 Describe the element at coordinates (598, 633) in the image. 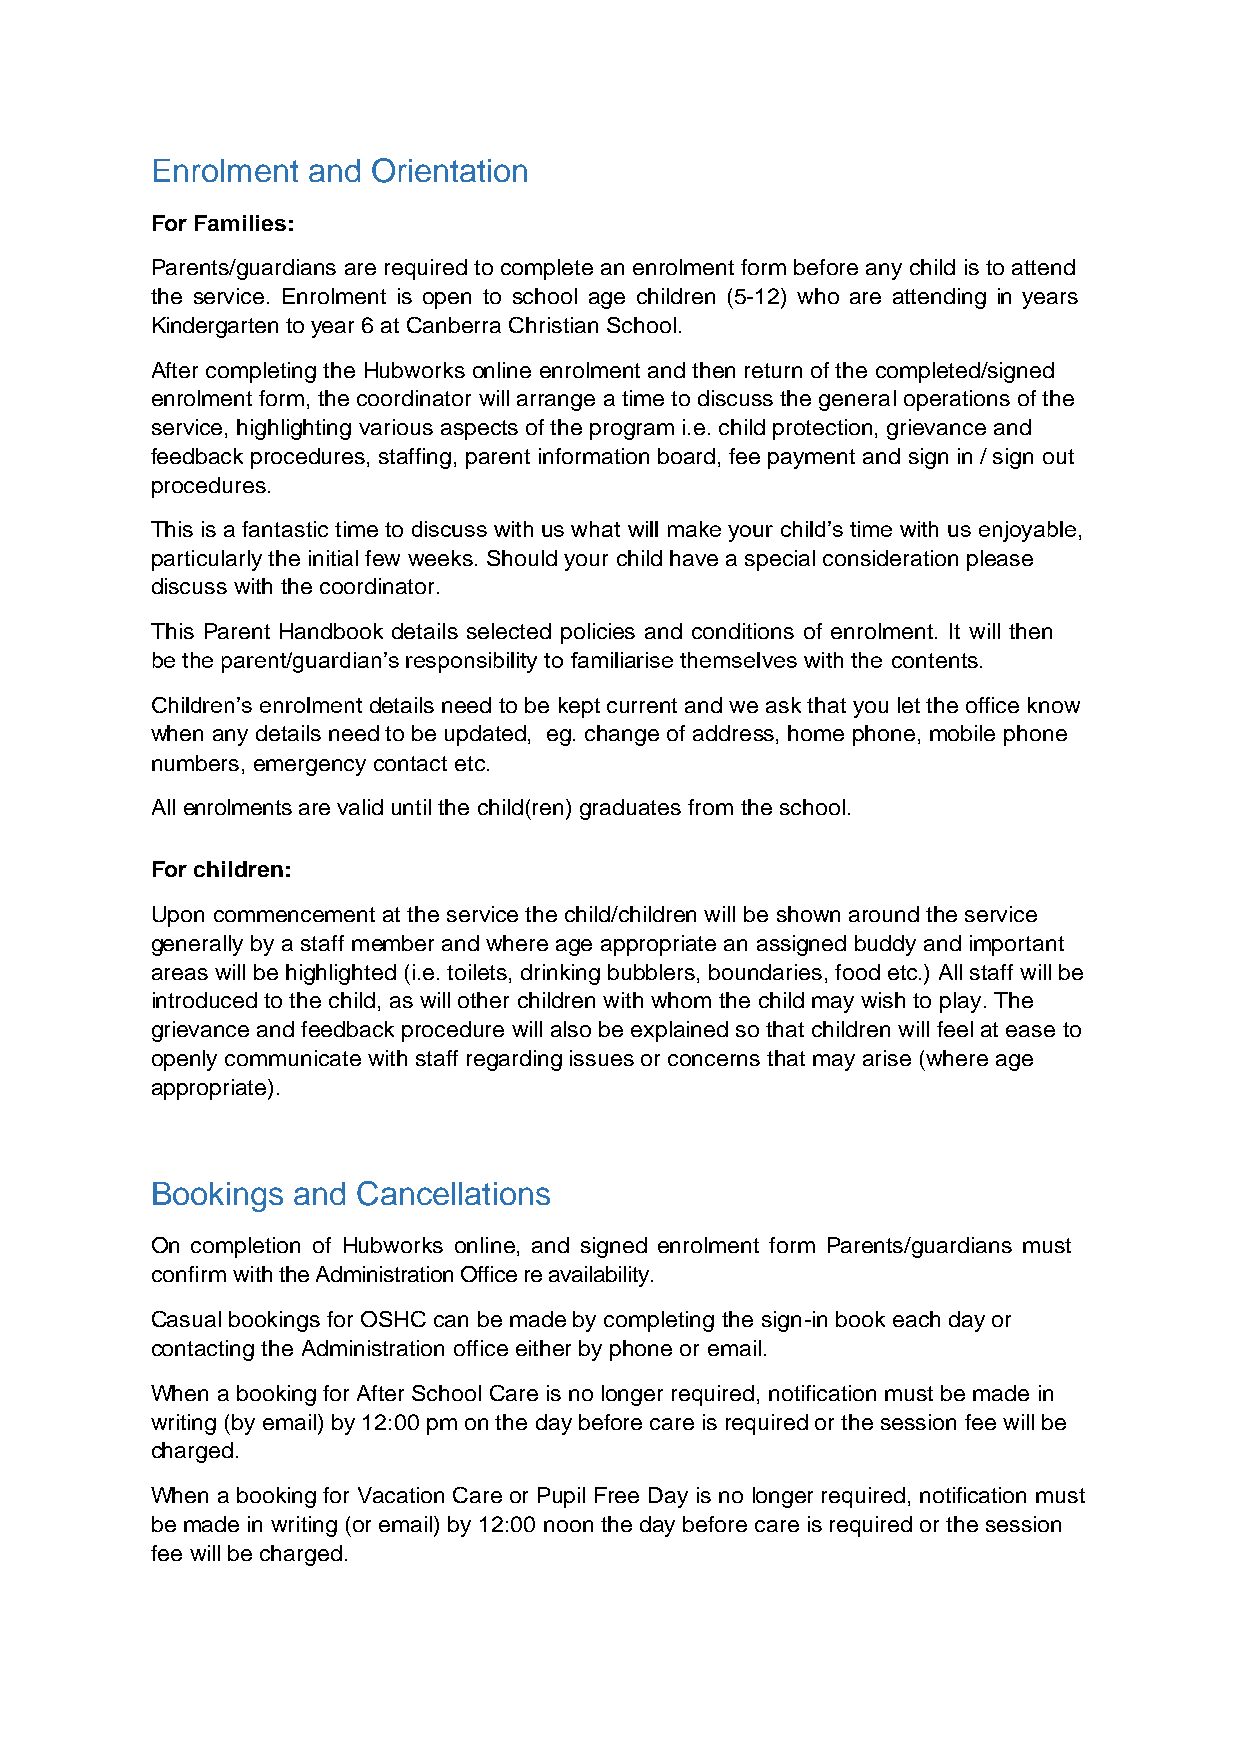

I see `policies` at that location.
